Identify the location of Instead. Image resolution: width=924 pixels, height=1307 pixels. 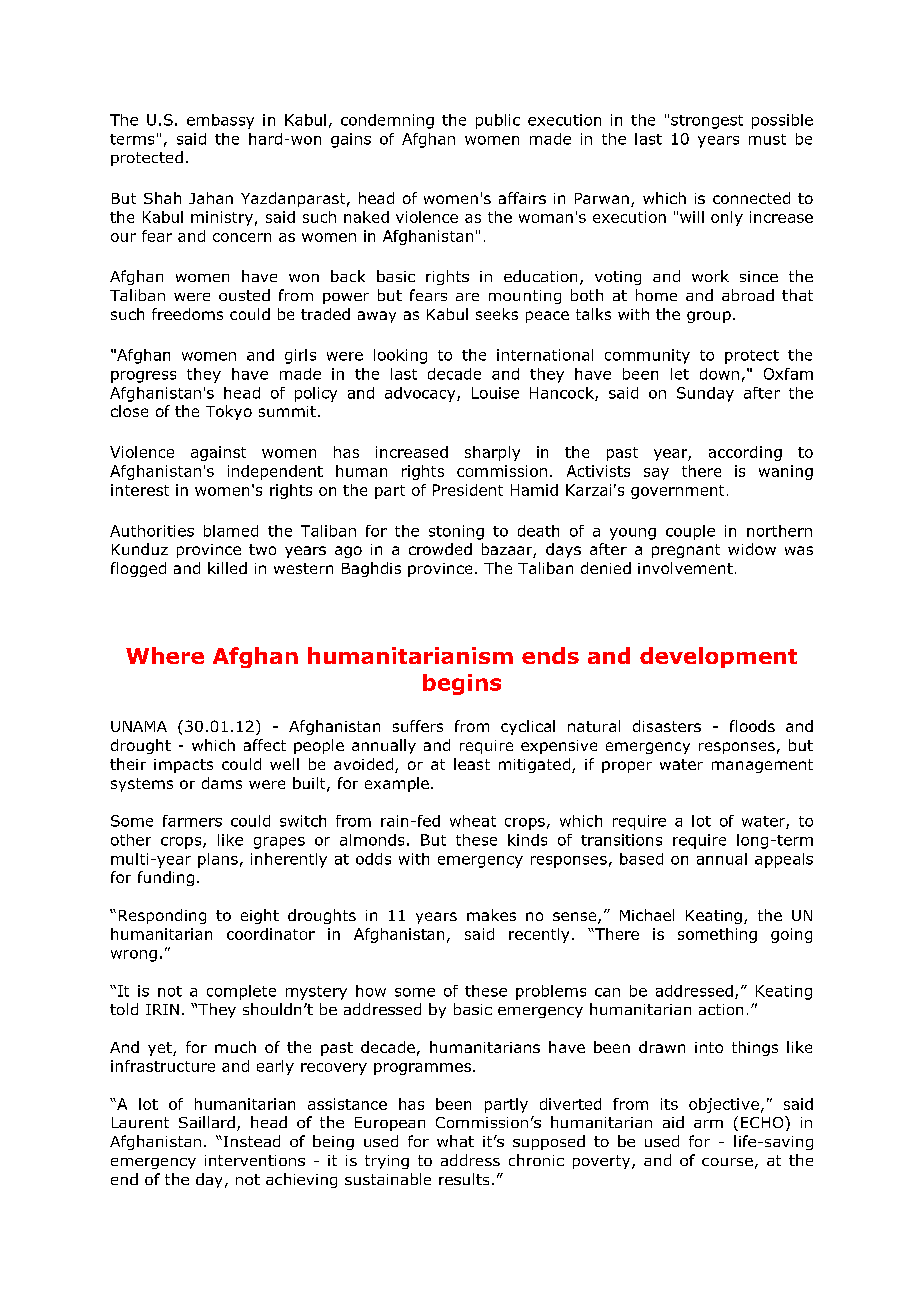
(250, 1141).
